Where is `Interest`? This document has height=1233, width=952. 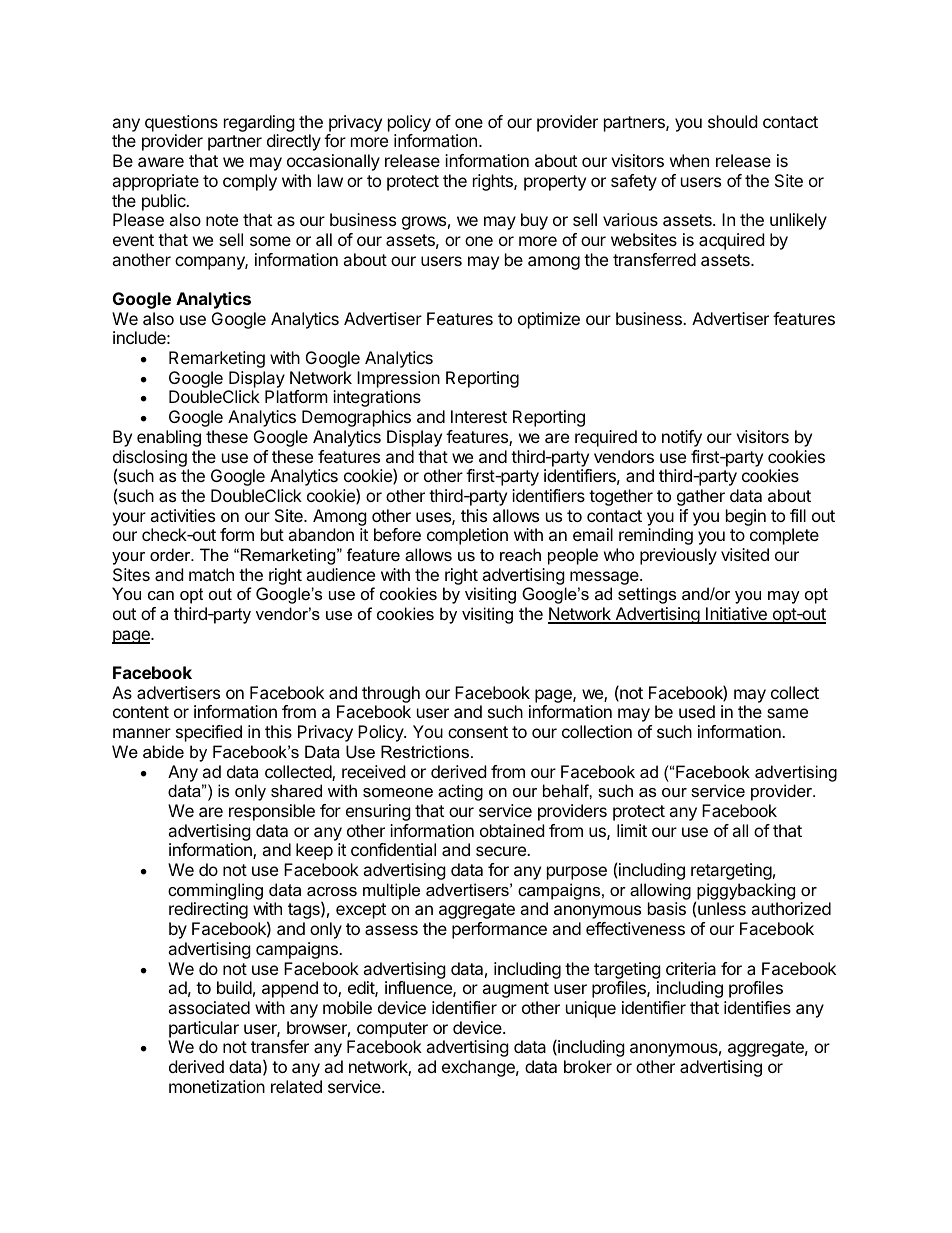 Interest is located at coordinates (479, 416).
